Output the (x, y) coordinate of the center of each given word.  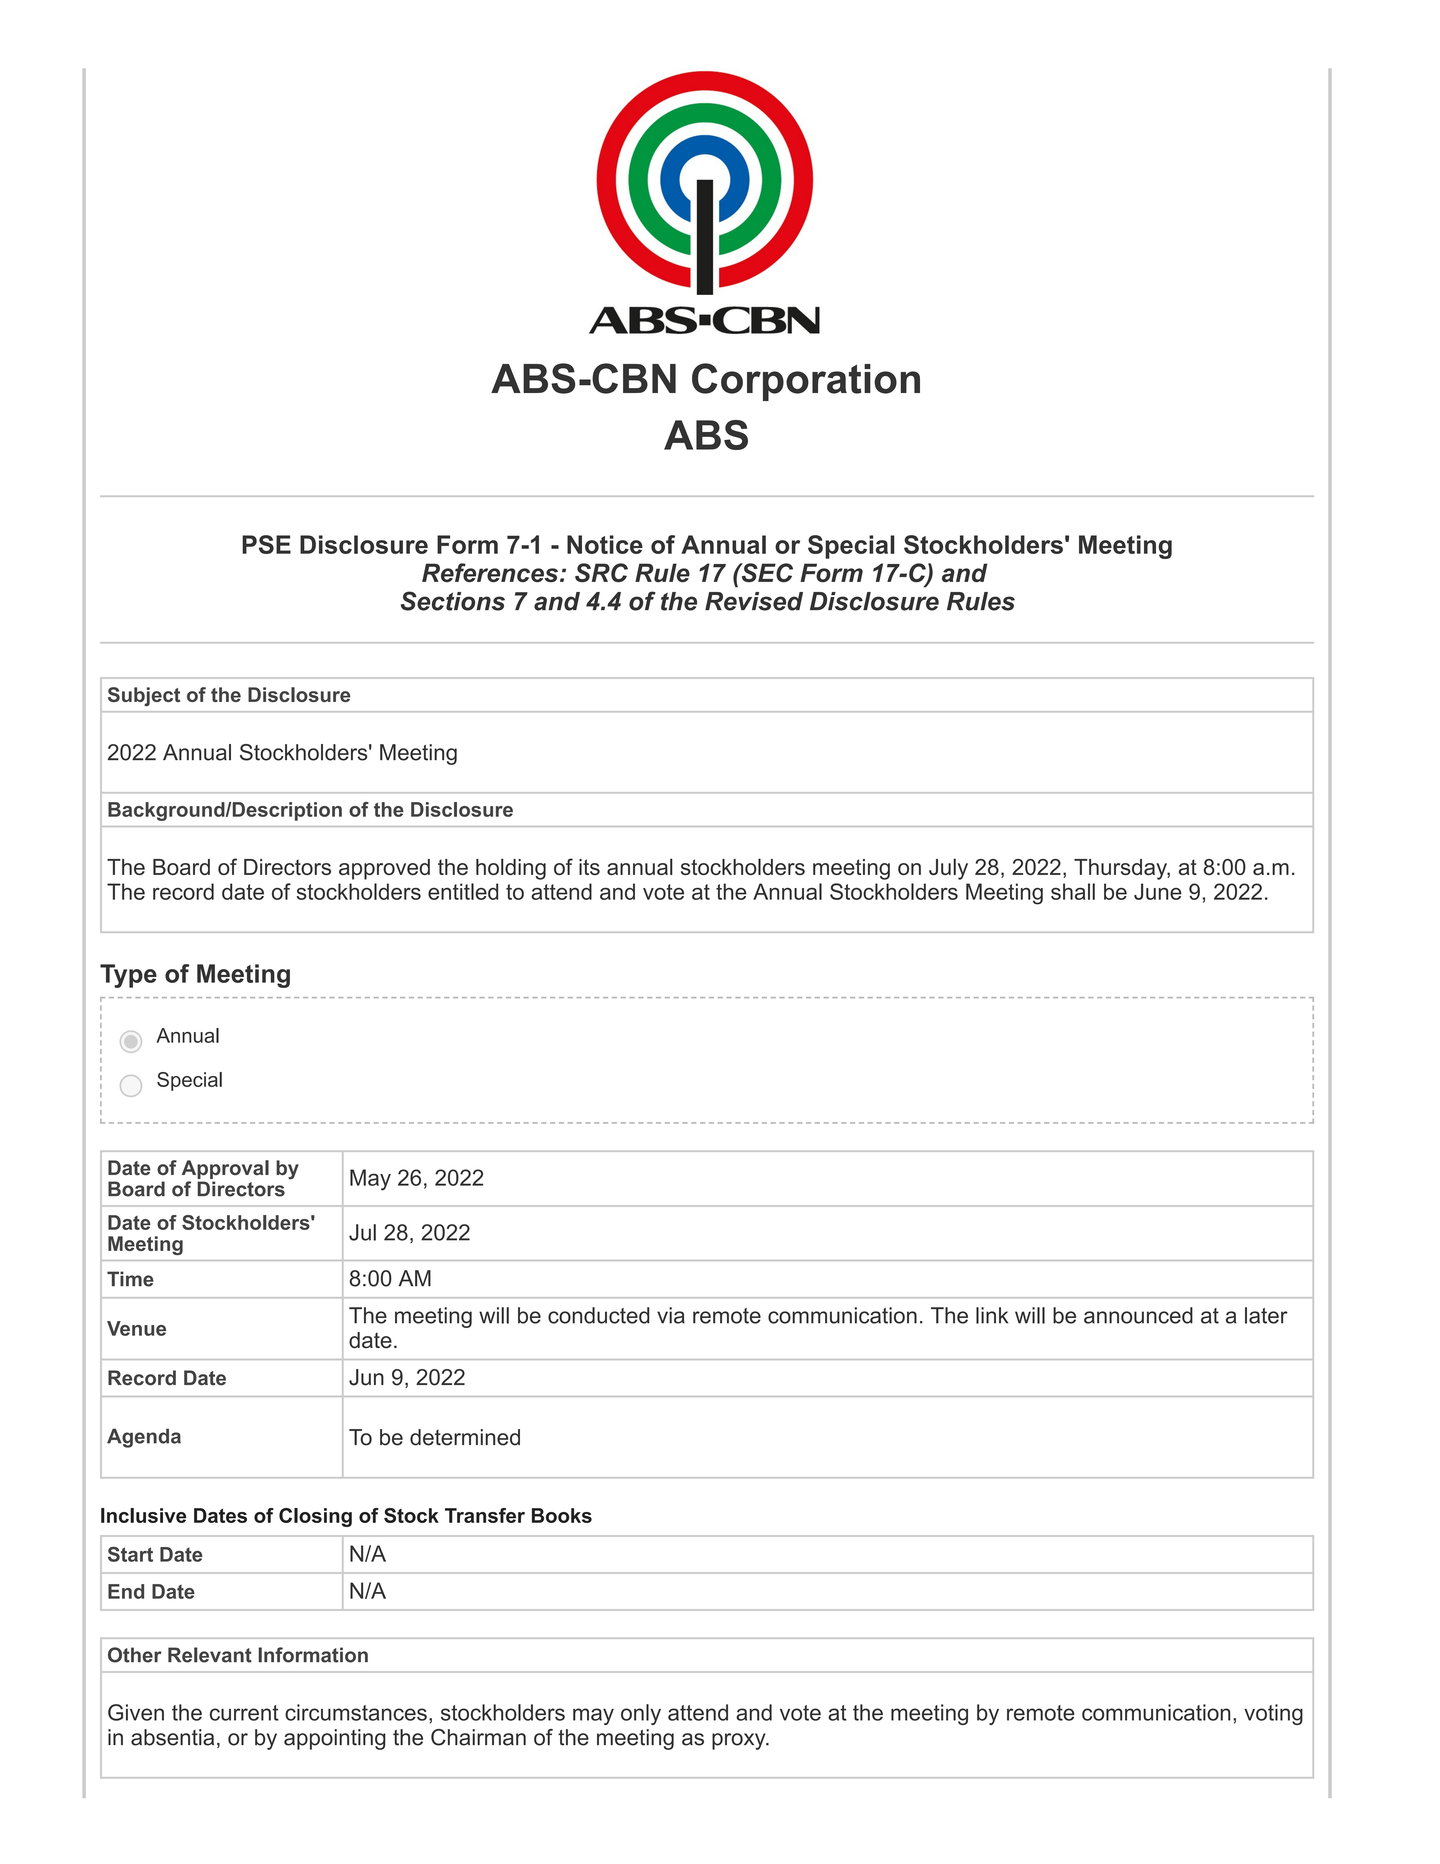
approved (384, 869)
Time (130, 1279)
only (641, 1714)
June (1158, 891)
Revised (754, 601)
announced (1138, 1315)
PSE (266, 544)
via (671, 1315)
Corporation (806, 382)
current (244, 1713)
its (589, 867)
